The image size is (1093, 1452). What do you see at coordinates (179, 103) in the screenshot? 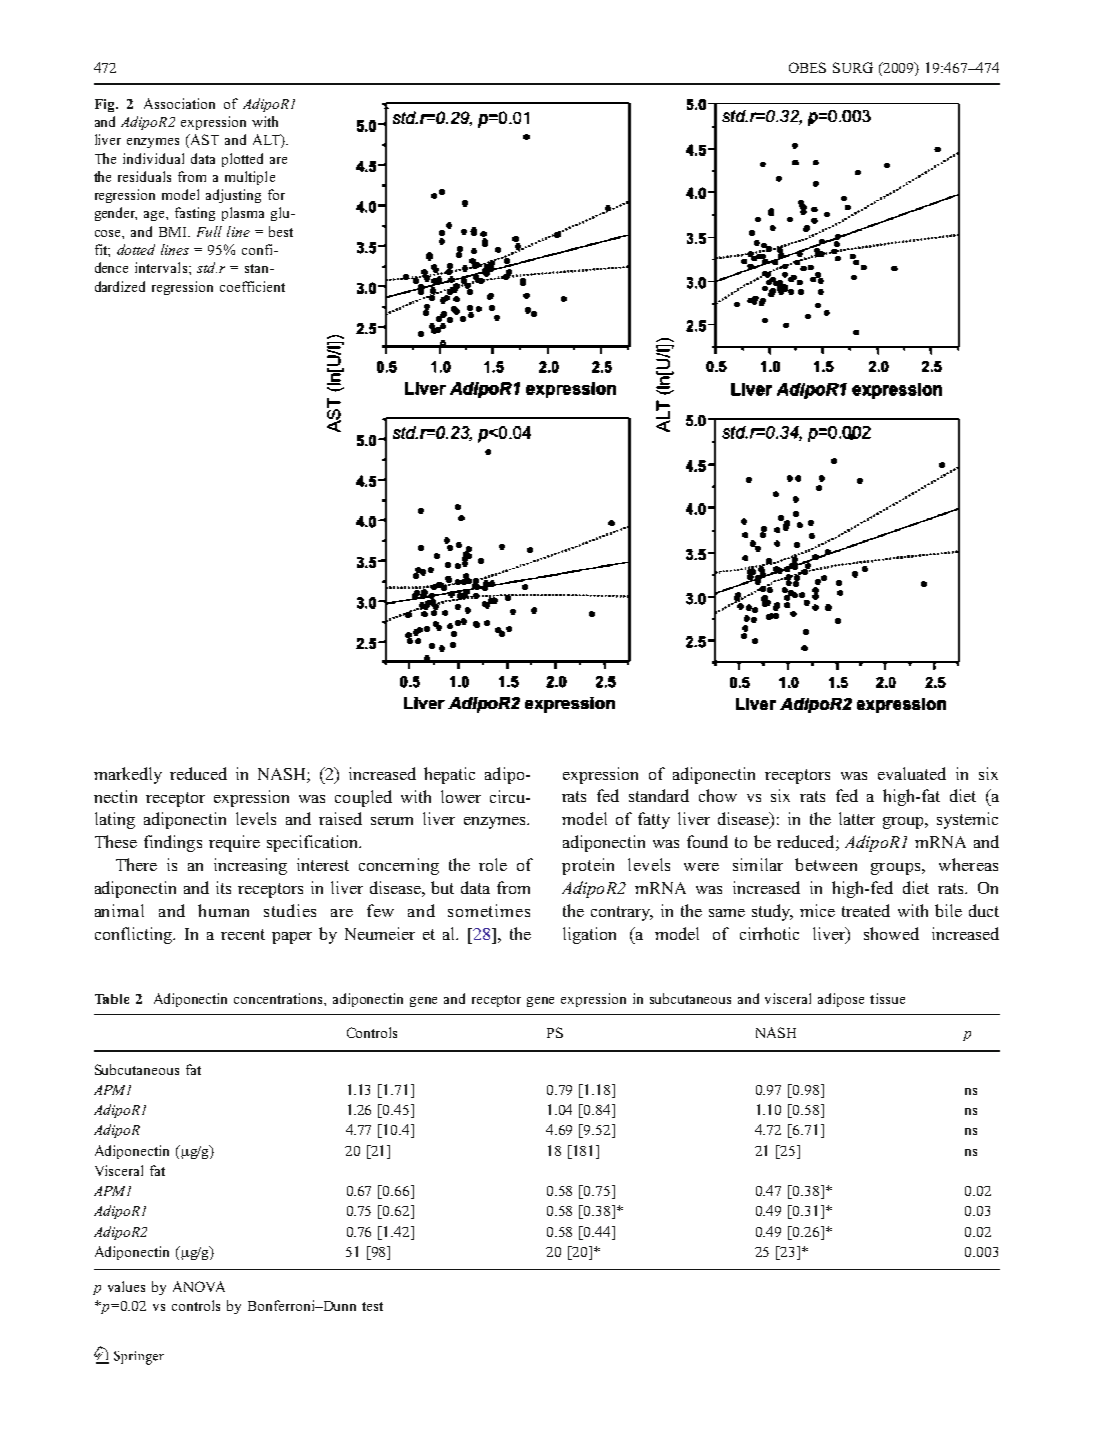
I see `Association` at bounding box center [179, 103].
